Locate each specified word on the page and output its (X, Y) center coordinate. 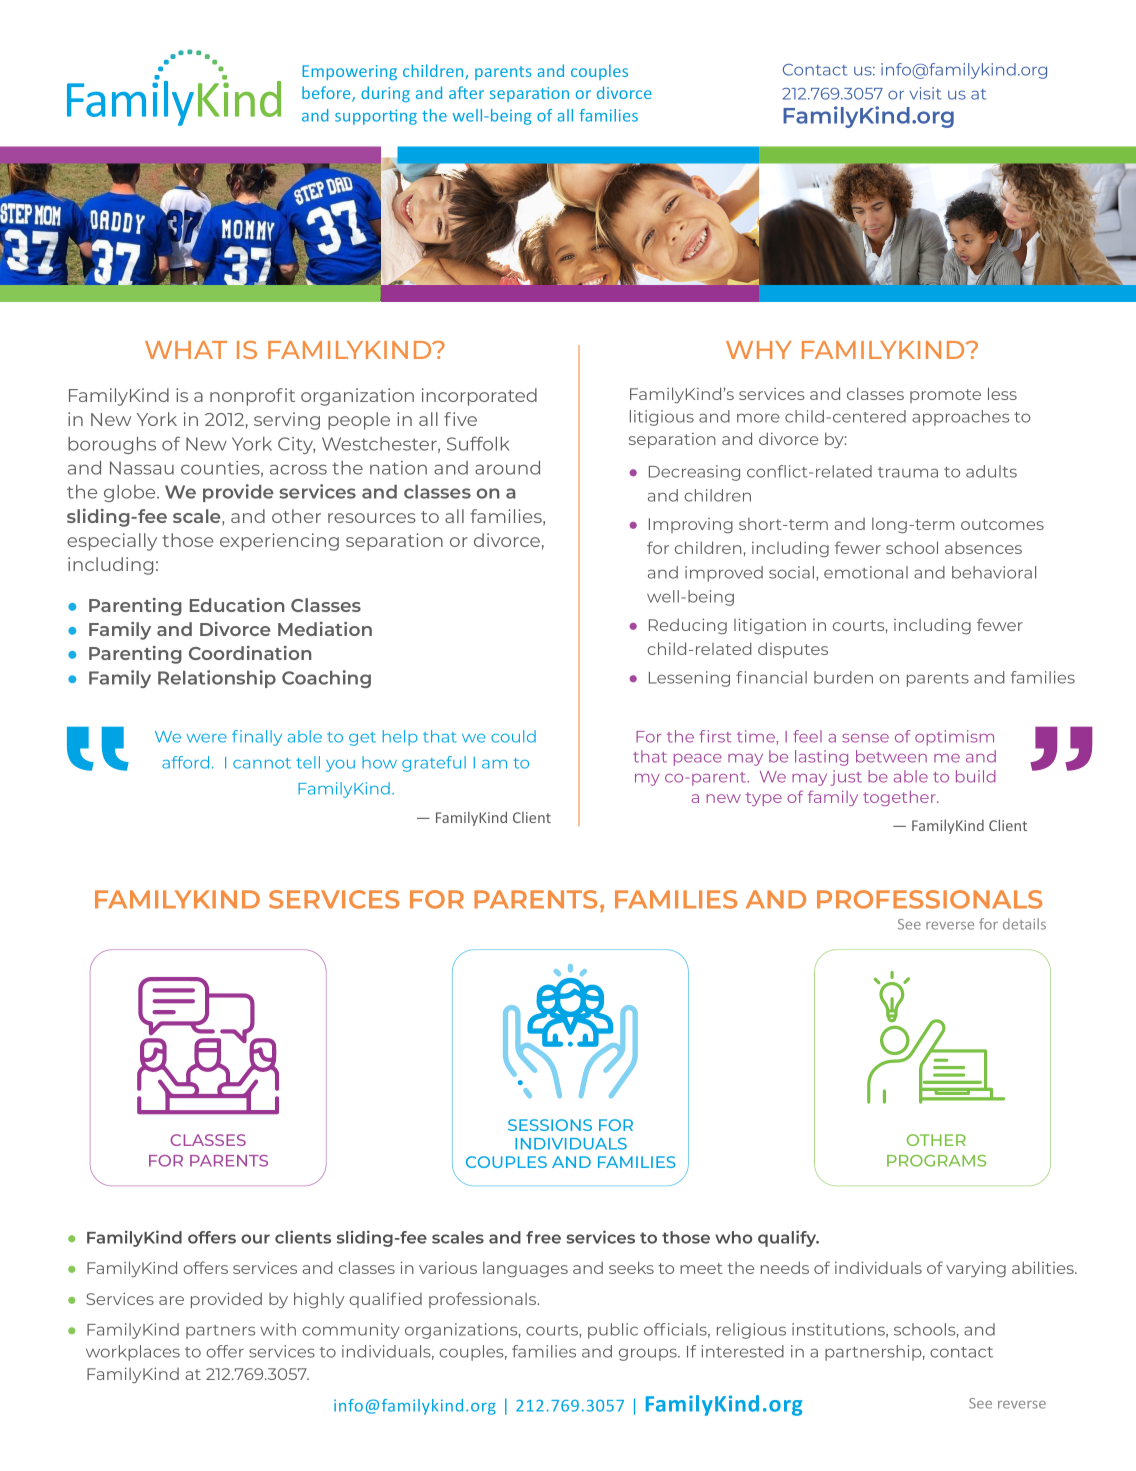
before (327, 94)
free (543, 1237)
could (513, 736)
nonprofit (252, 397)
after (466, 92)
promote (945, 396)
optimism (954, 738)
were (207, 738)
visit (925, 93)
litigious (662, 418)
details (1024, 924)
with (278, 1329)
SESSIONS (550, 1125)
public (613, 1331)
